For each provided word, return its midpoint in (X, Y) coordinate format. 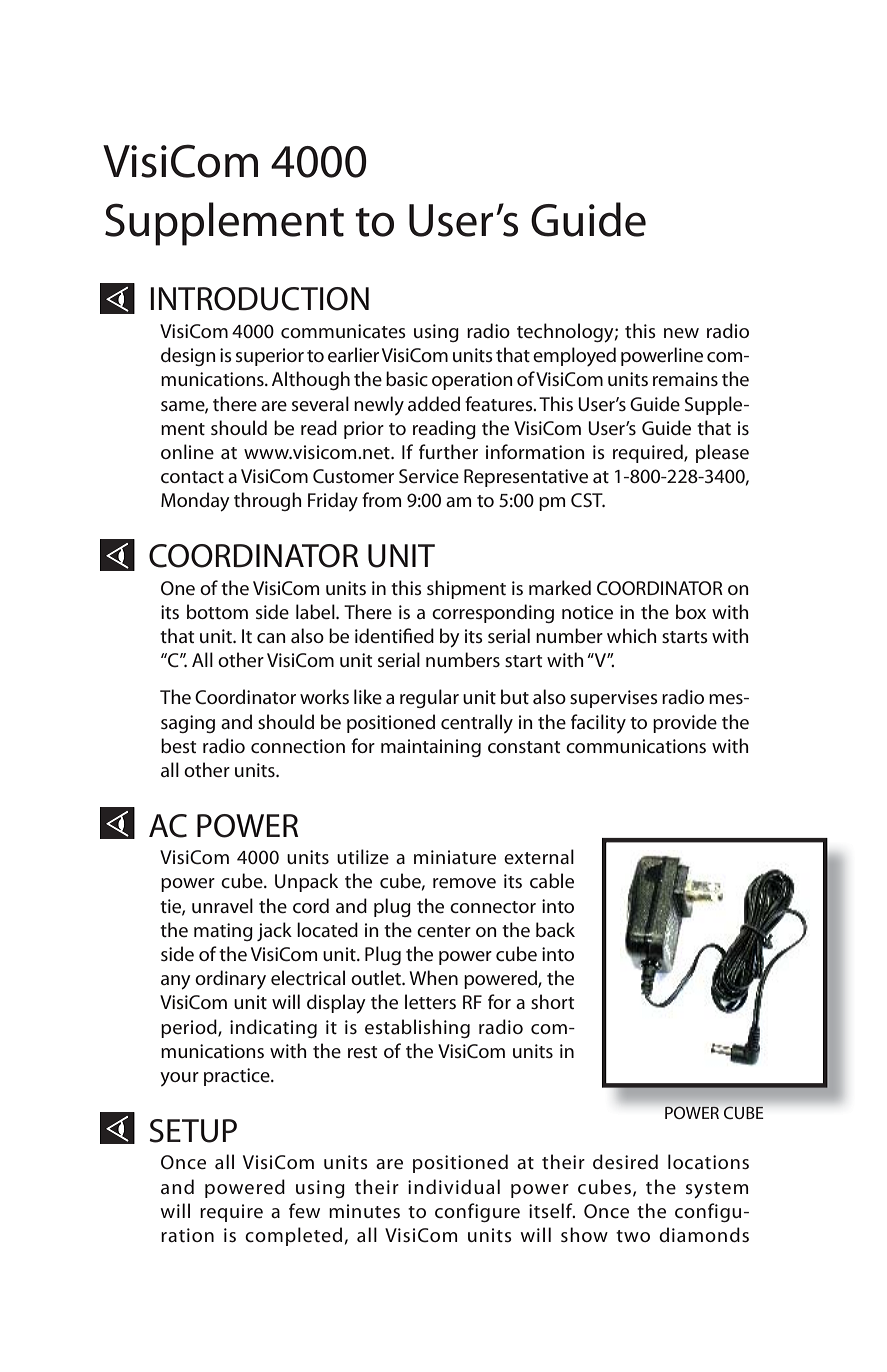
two (633, 1236)
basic (407, 379)
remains (685, 379)
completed (293, 1236)
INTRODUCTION (259, 299)
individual (454, 1186)
